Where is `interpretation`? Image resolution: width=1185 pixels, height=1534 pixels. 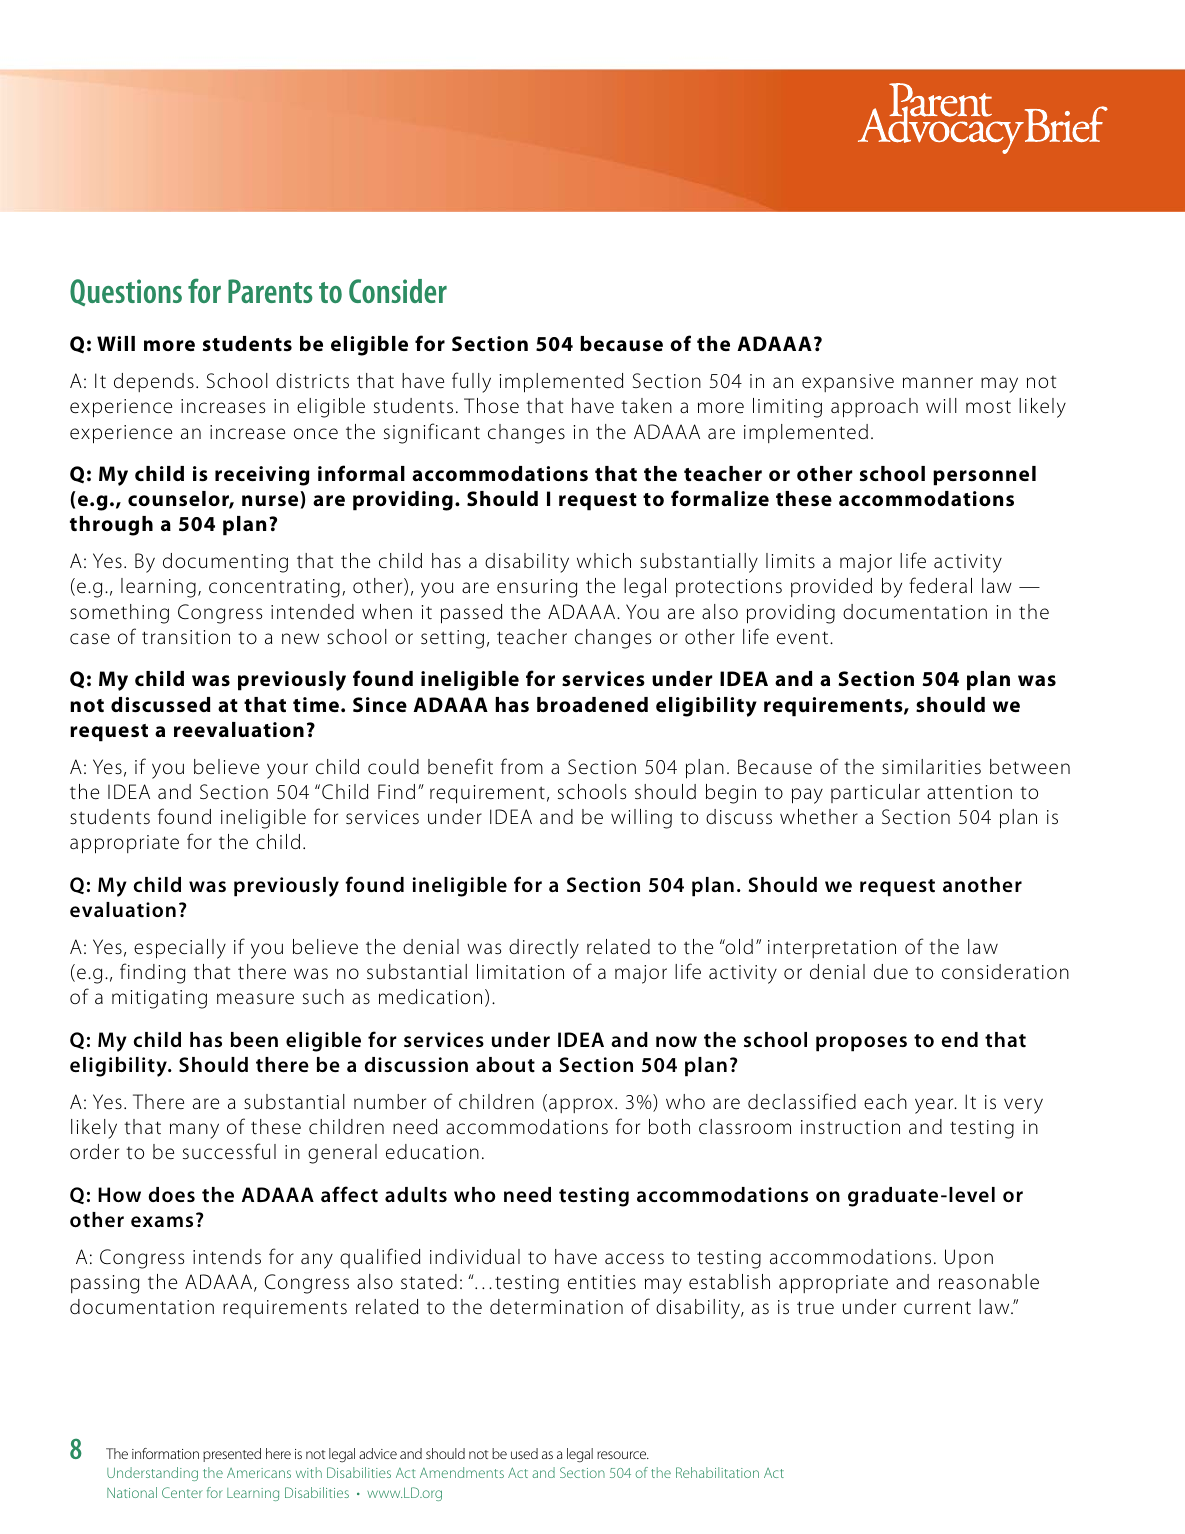
interpretation is located at coordinates (832, 949).
